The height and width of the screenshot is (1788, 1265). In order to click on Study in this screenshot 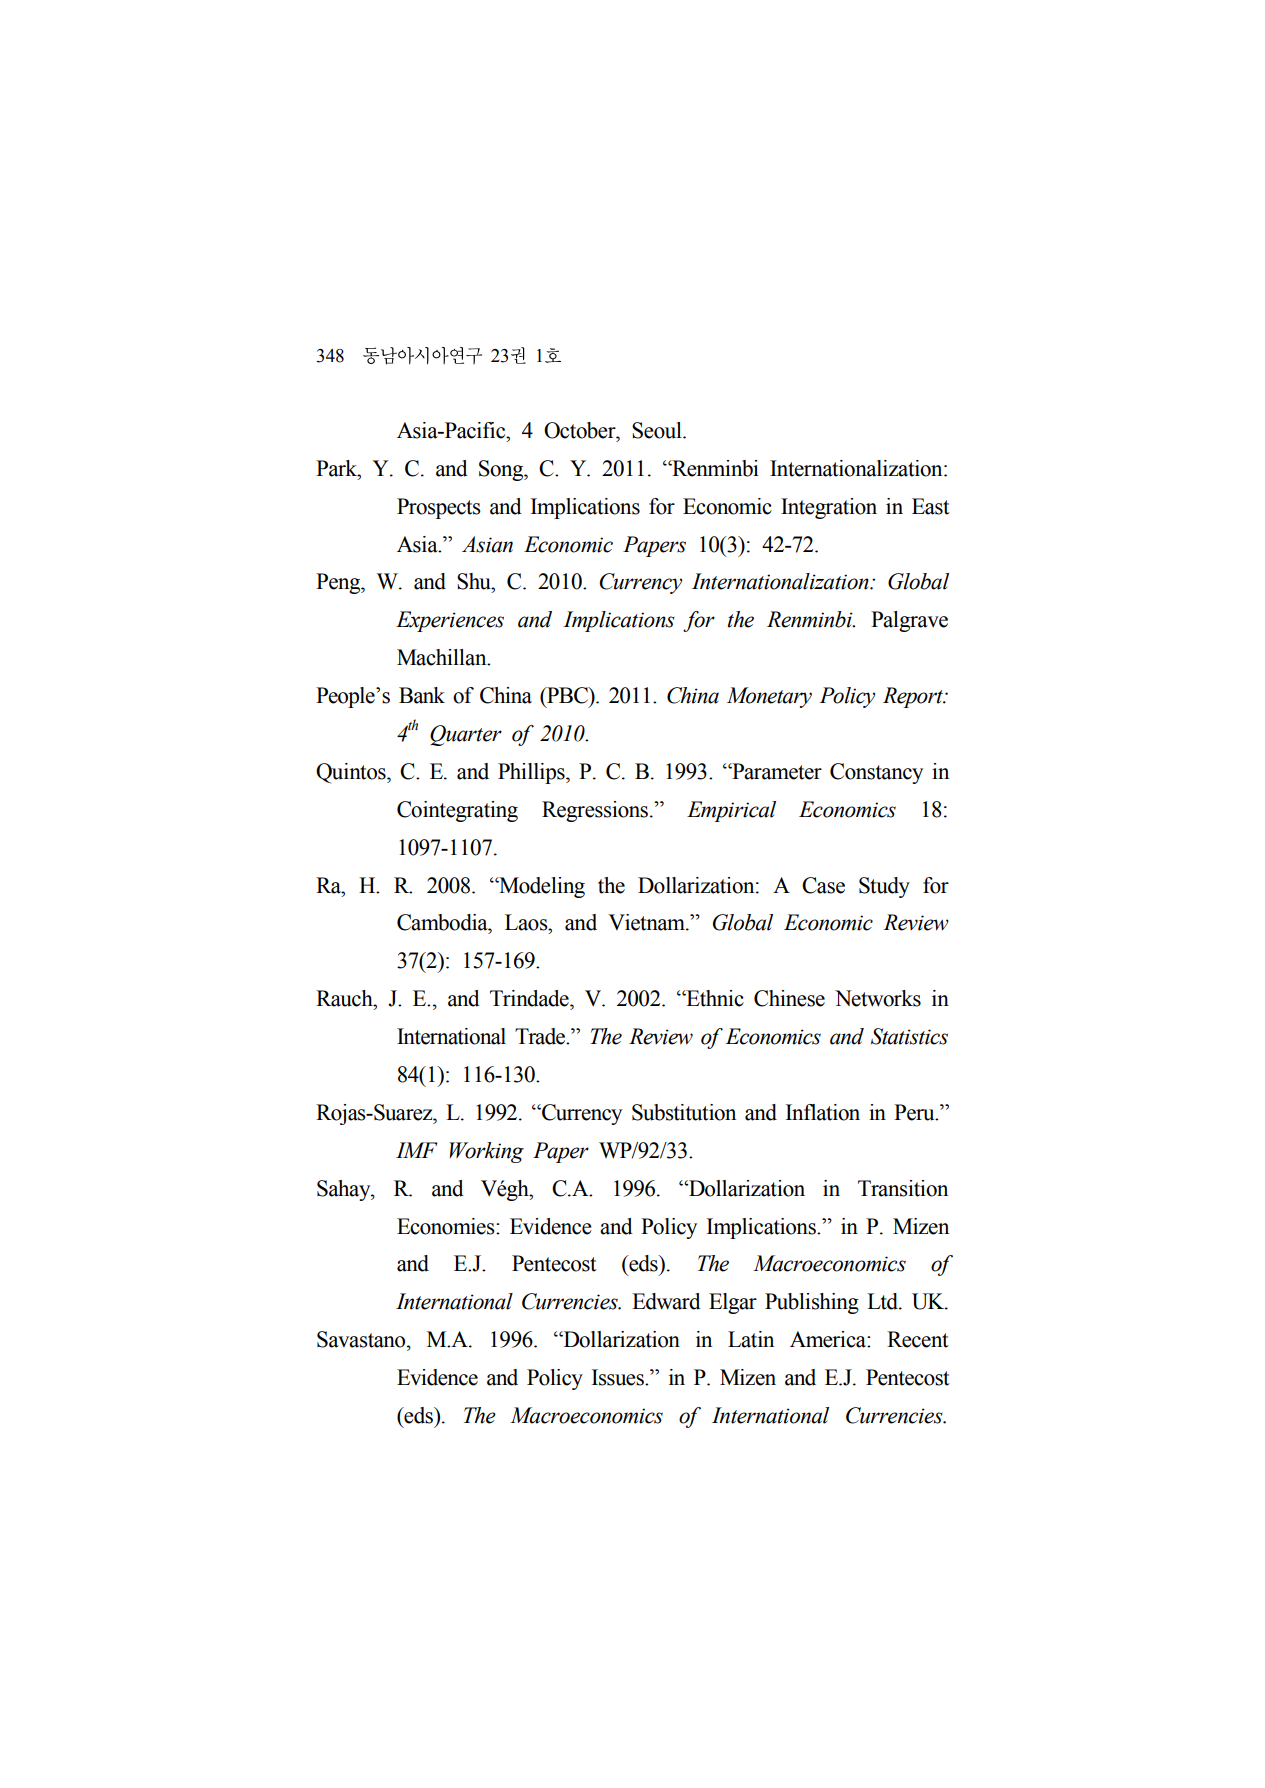, I will do `click(884, 887)`.
